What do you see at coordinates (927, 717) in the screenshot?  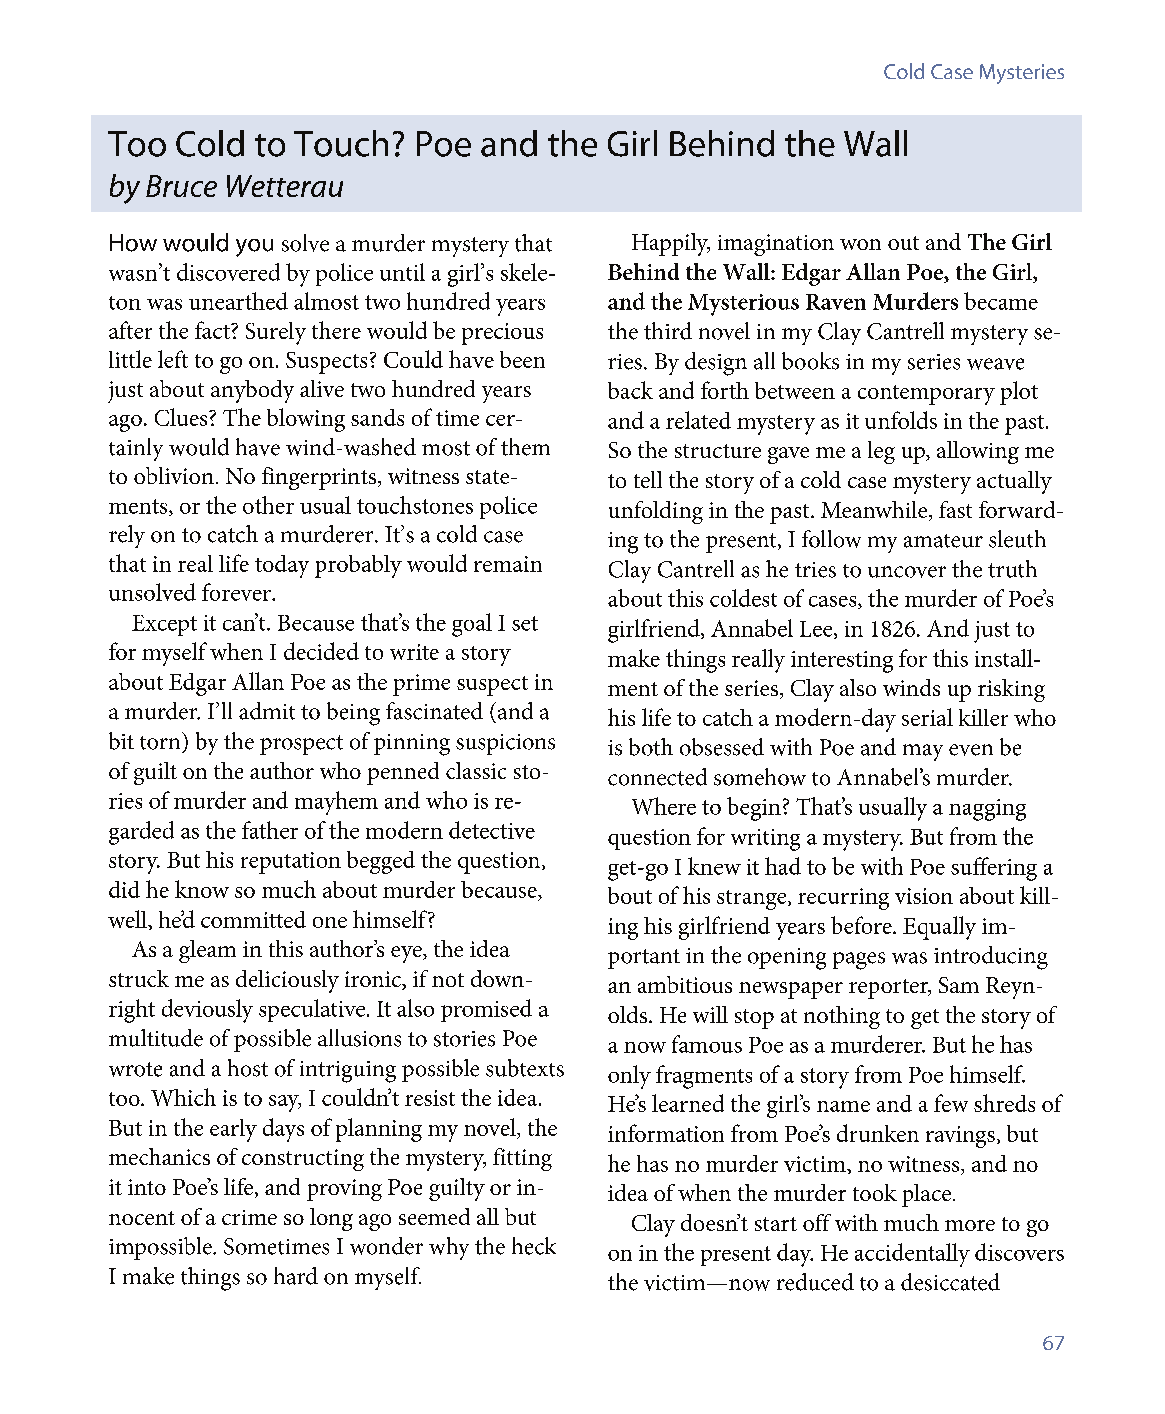 I see `serial` at bounding box center [927, 717].
